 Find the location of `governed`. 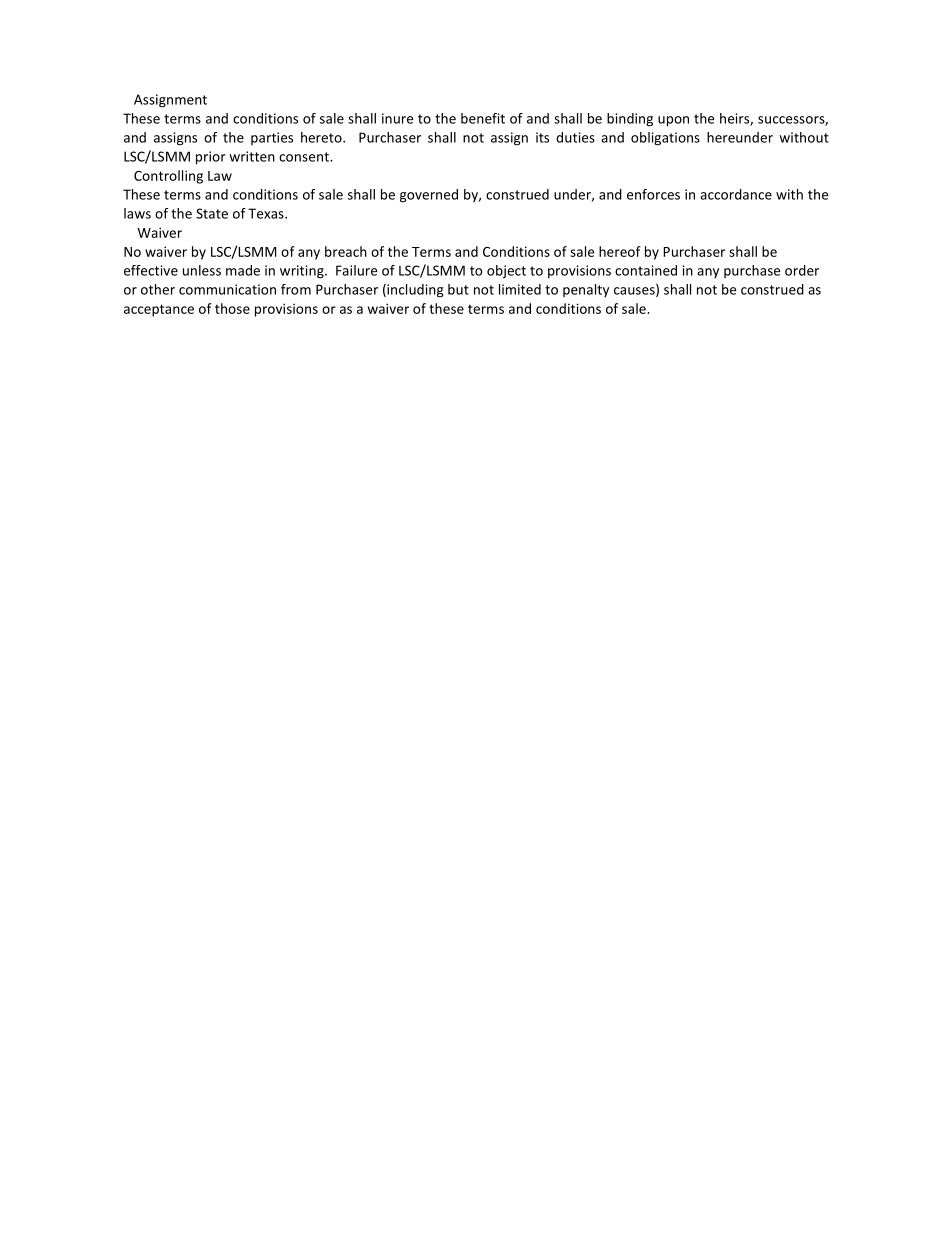

governed is located at coordinates (429, 196).
